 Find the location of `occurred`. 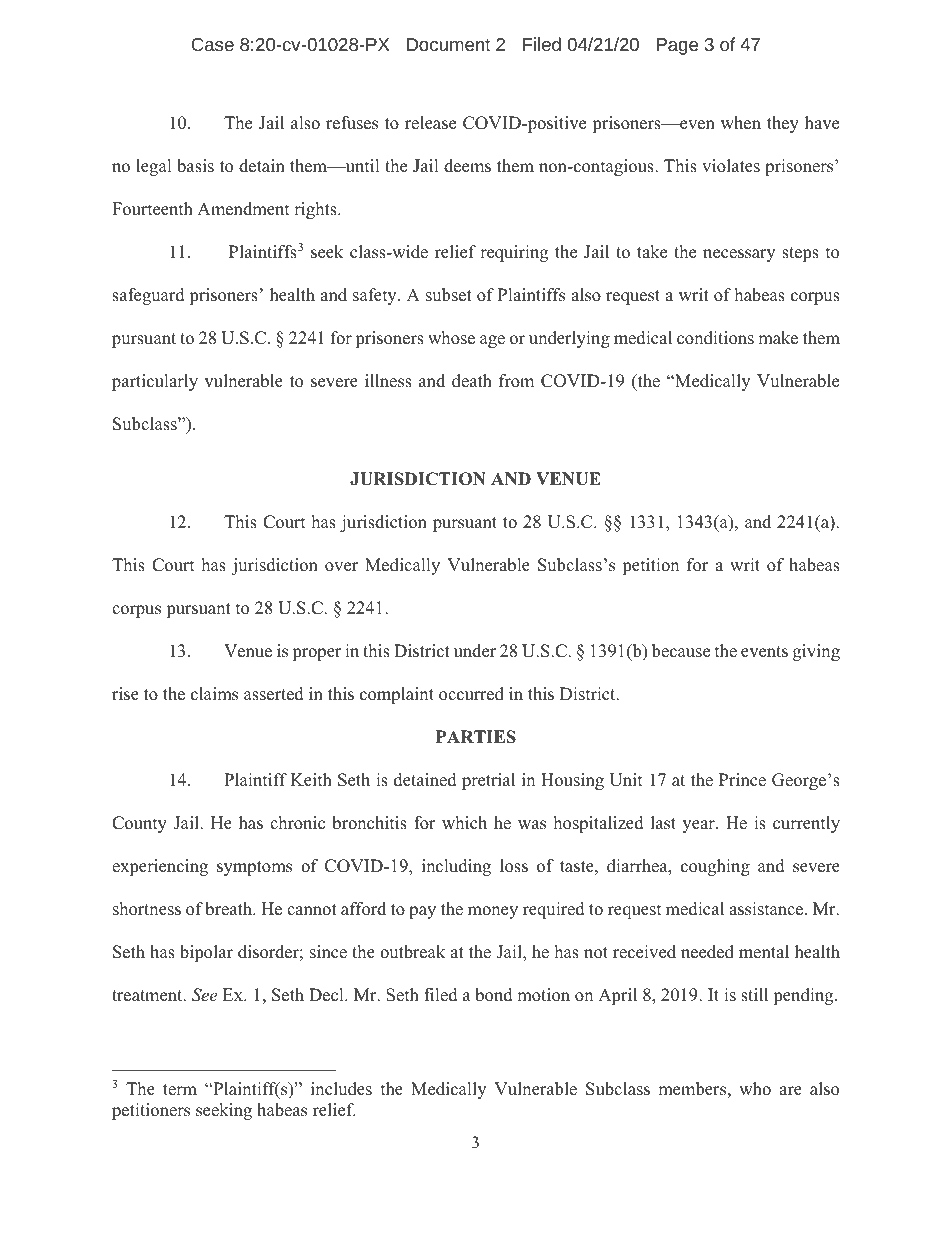

occurred is located at coordinates (471, 694).
